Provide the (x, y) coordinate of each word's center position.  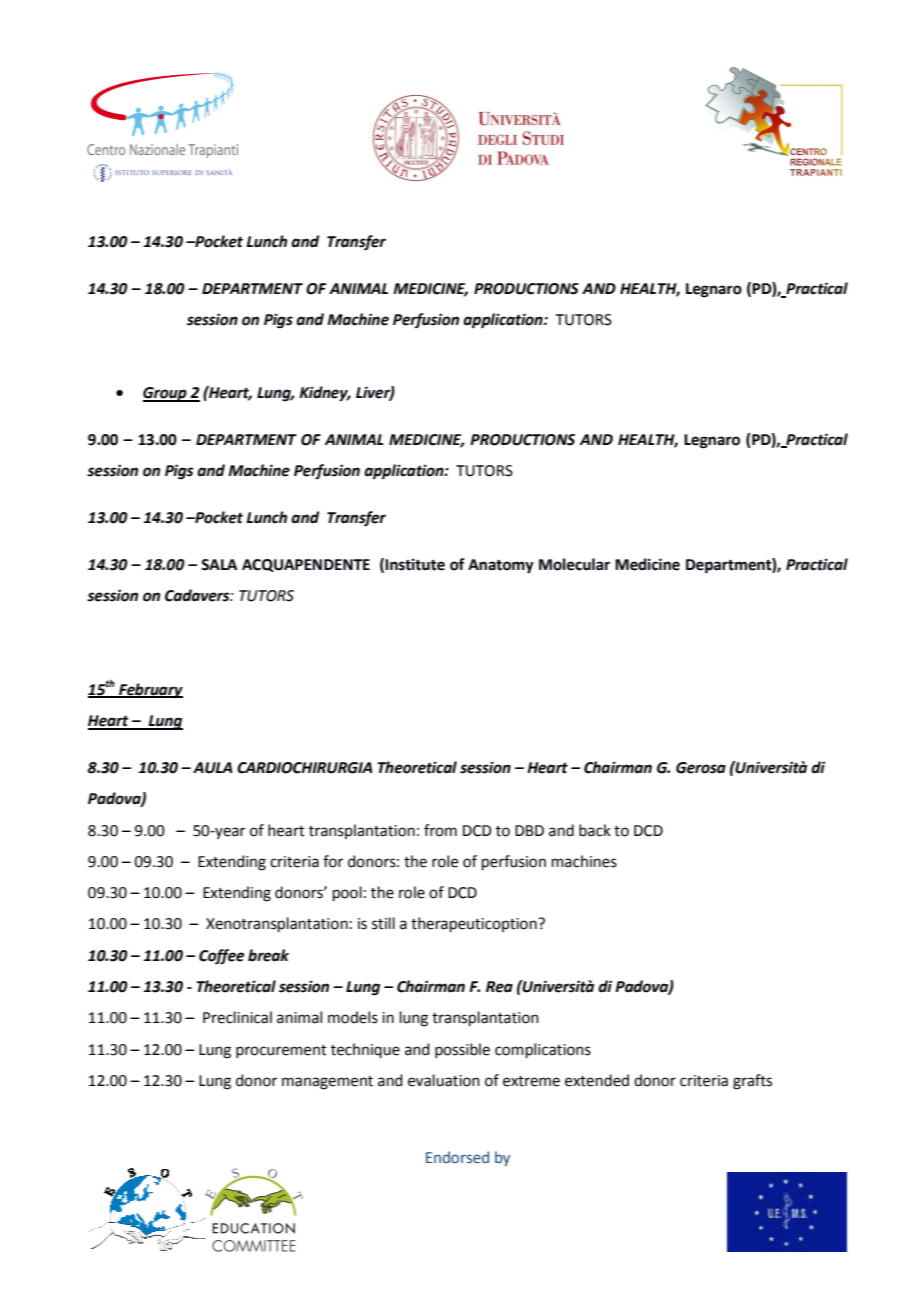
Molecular (574, 564)
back (595, 830)
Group (166, 394)
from (440, 830)
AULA (213, 768)
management (327, 1083)
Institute (415, 564)
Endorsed (457, 1157)
